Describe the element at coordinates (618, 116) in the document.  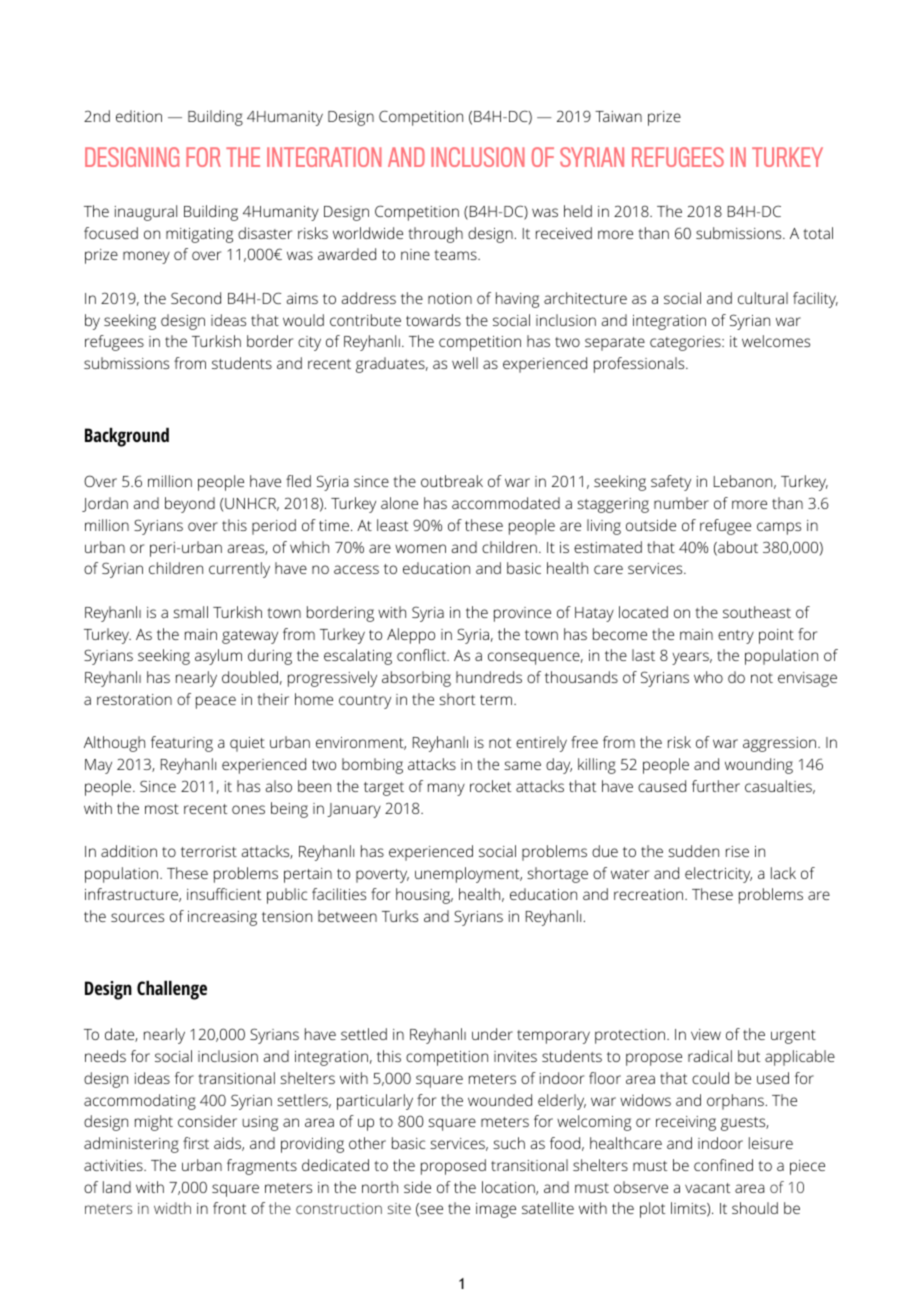
I see `Taiwan` at that location.
